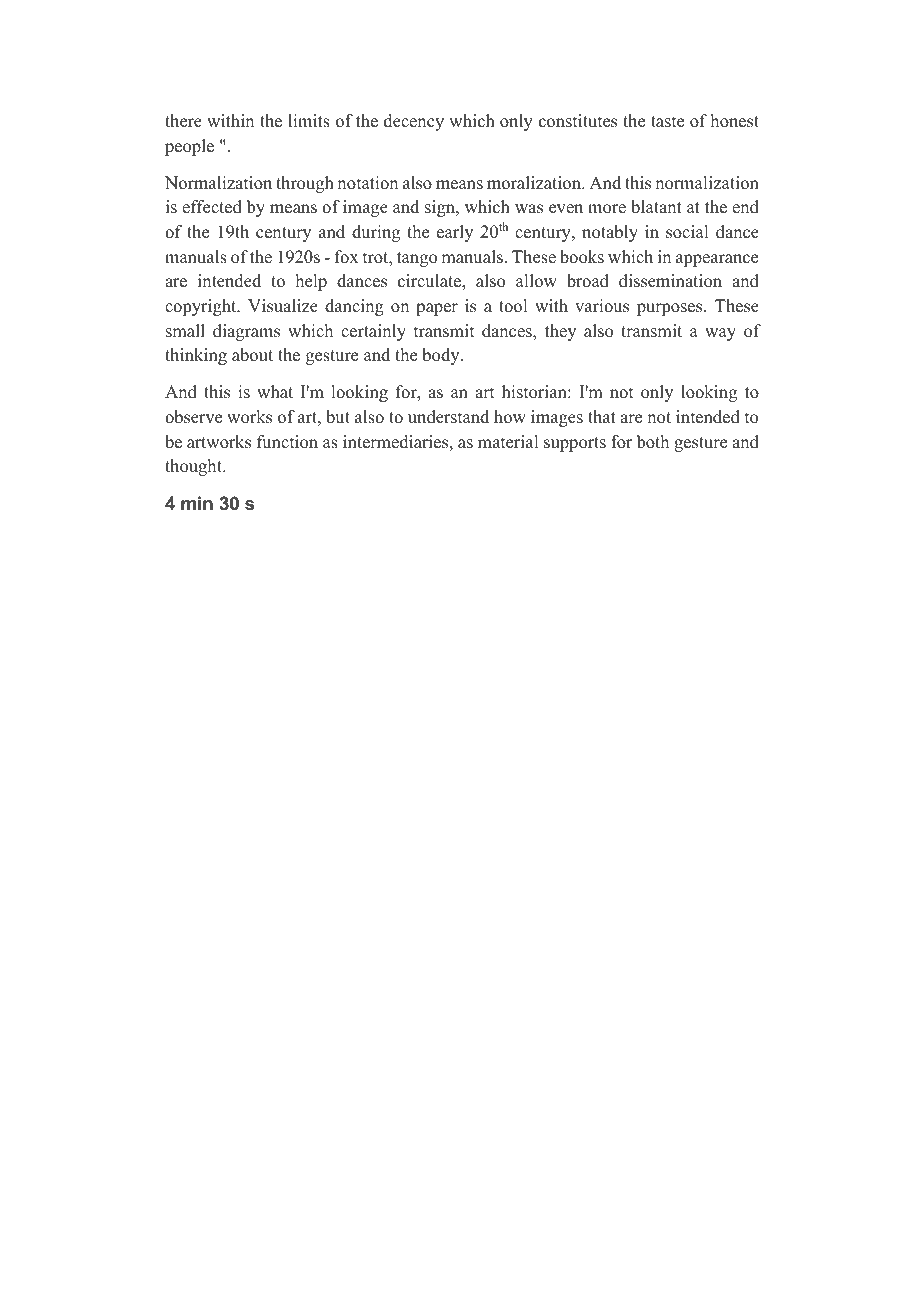  What do you see at coordinates (455, 233) in the image?
I see `early` at bounding box center [455, 233].
